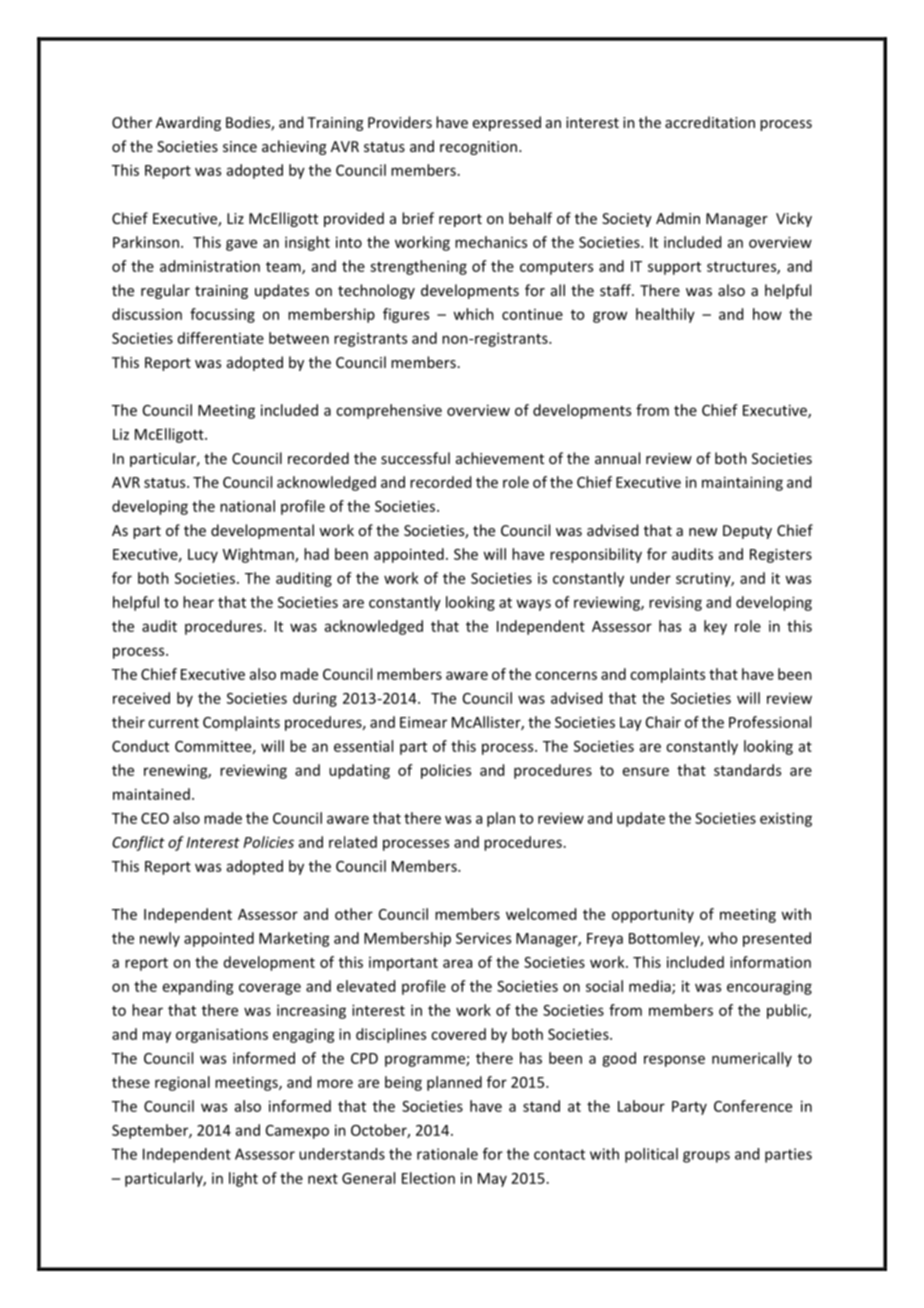 Image resolution: width=924 pixels, height=1308 pixels. What do you see at coordinates (447, 1154) in the screenshot?
I see `rationale` at bounding box center [447, 1154].
